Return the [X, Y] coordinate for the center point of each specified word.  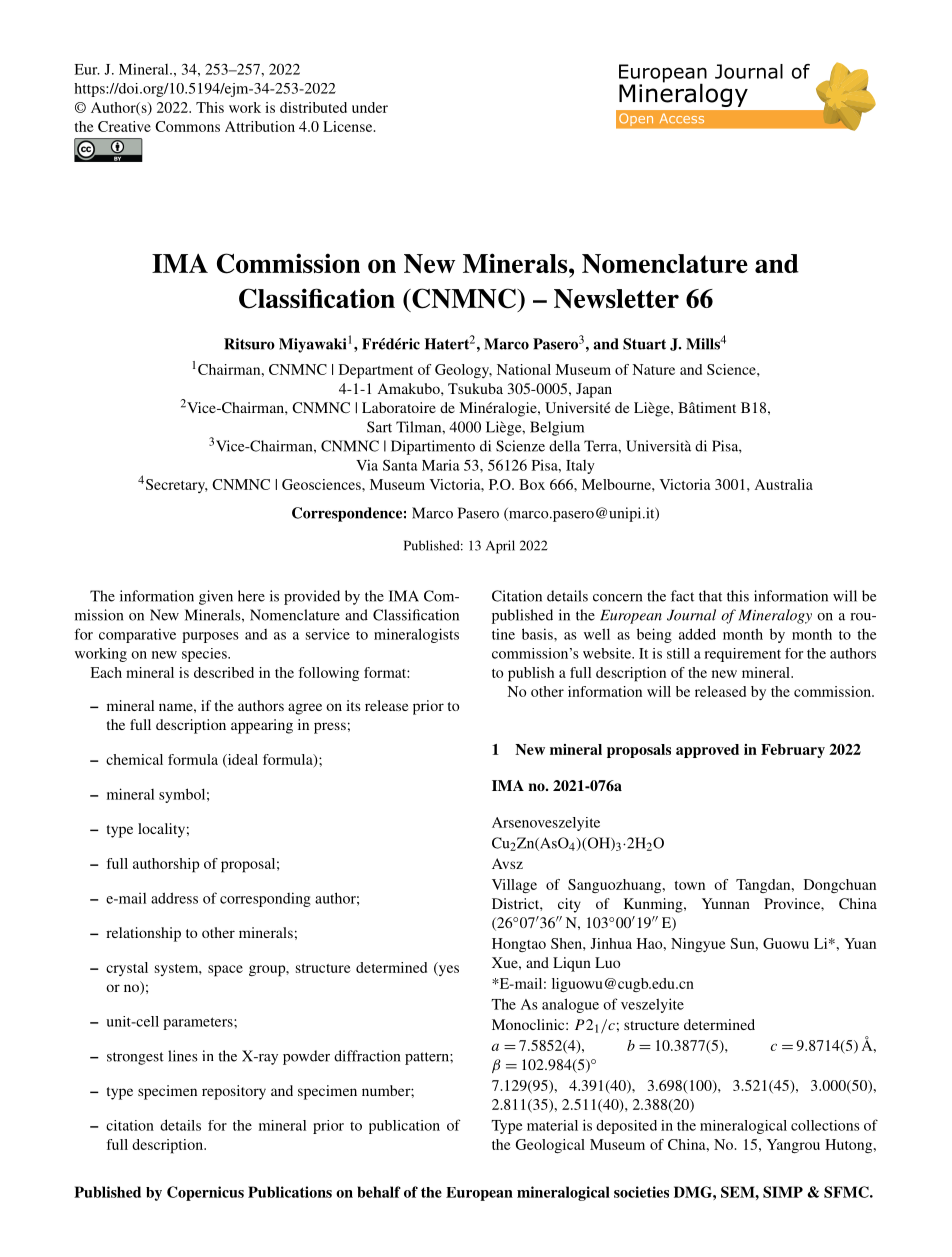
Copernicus [205, 1193]
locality [161, 830]
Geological [550, 1146]
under [370, 107]
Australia [784, 484]
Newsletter [616, 298]
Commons [187, 126]
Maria [441, 465]
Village [514, 886]
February [793, 751]
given [216, 597]
